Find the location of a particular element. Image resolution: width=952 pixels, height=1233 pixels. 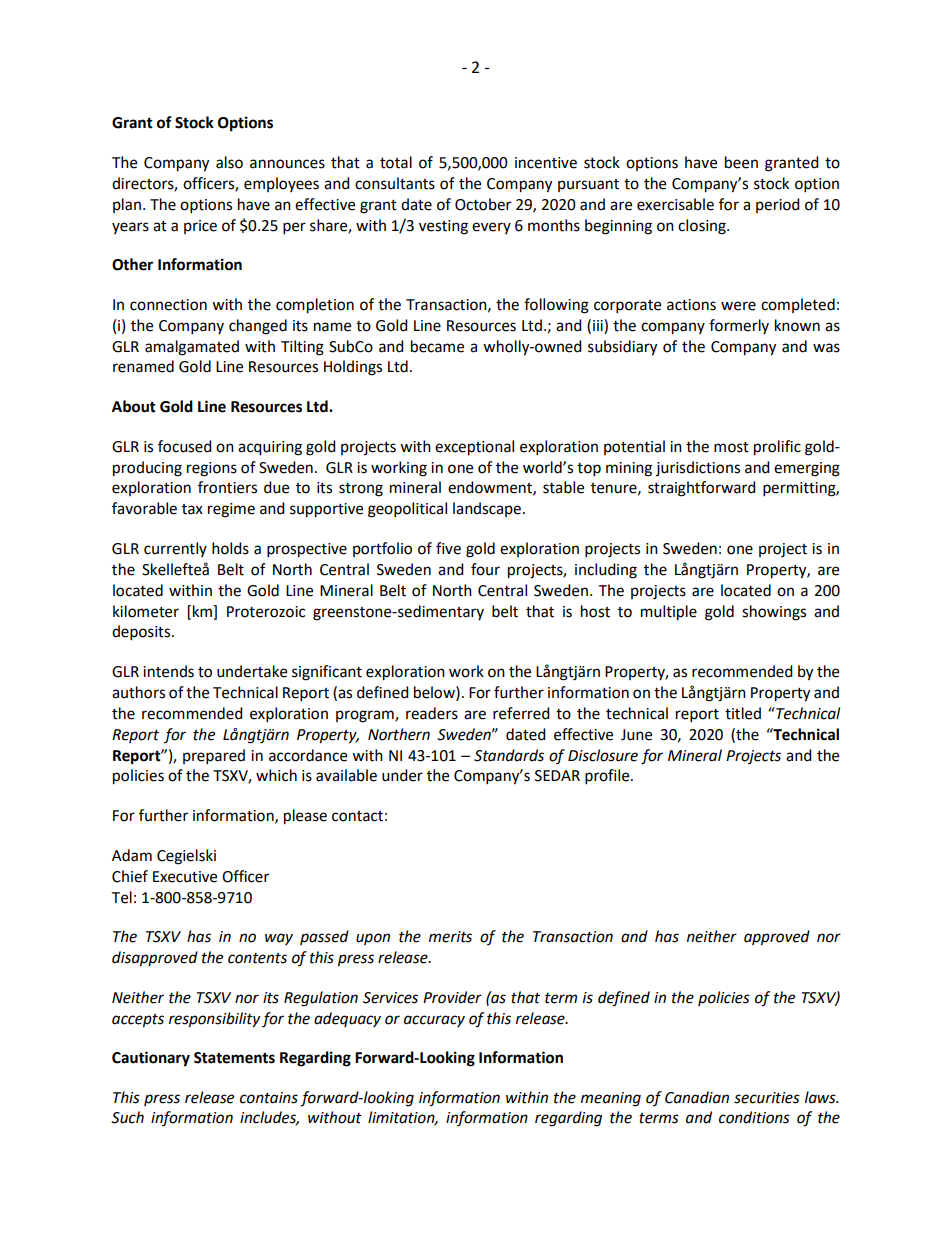

titled is located at coordinates (743, 713).
